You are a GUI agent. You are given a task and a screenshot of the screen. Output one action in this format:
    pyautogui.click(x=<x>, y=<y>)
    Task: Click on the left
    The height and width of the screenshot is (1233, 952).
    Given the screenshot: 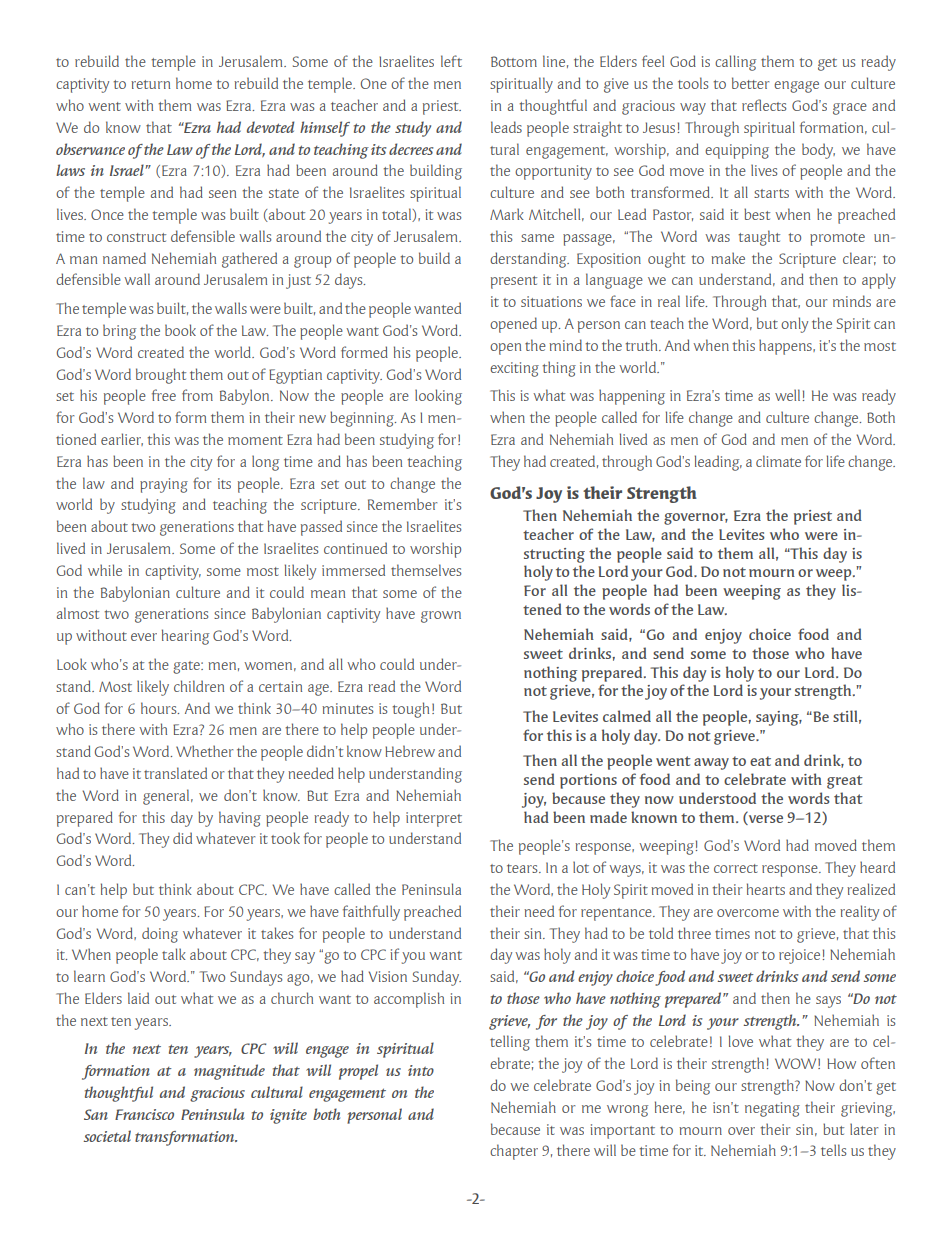 What is the action you would take?
    pyautogui.click(x=451, y=61)
